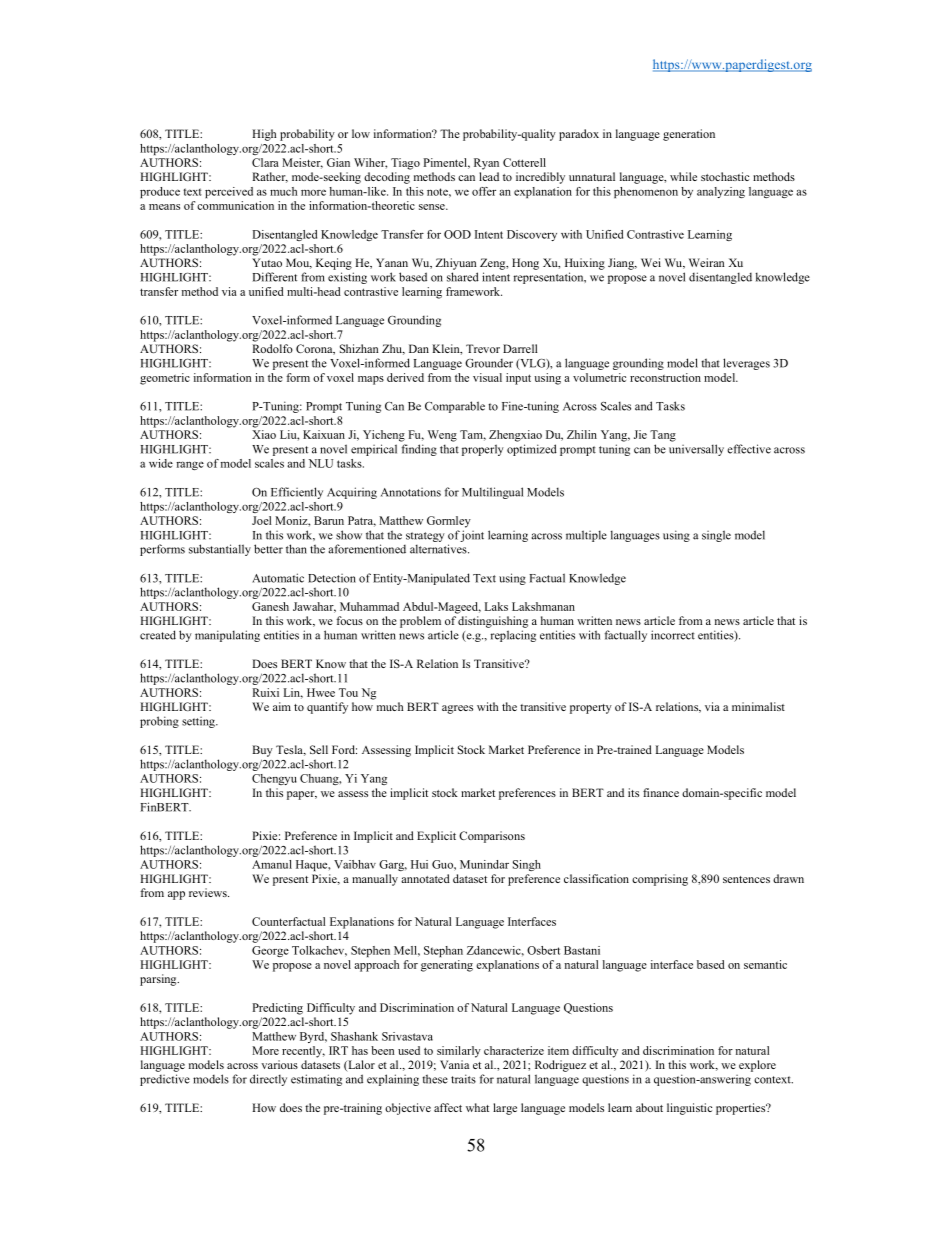  Describe the element at coordinates (493, 622) in the image. I see `distinguishing` at that location.
